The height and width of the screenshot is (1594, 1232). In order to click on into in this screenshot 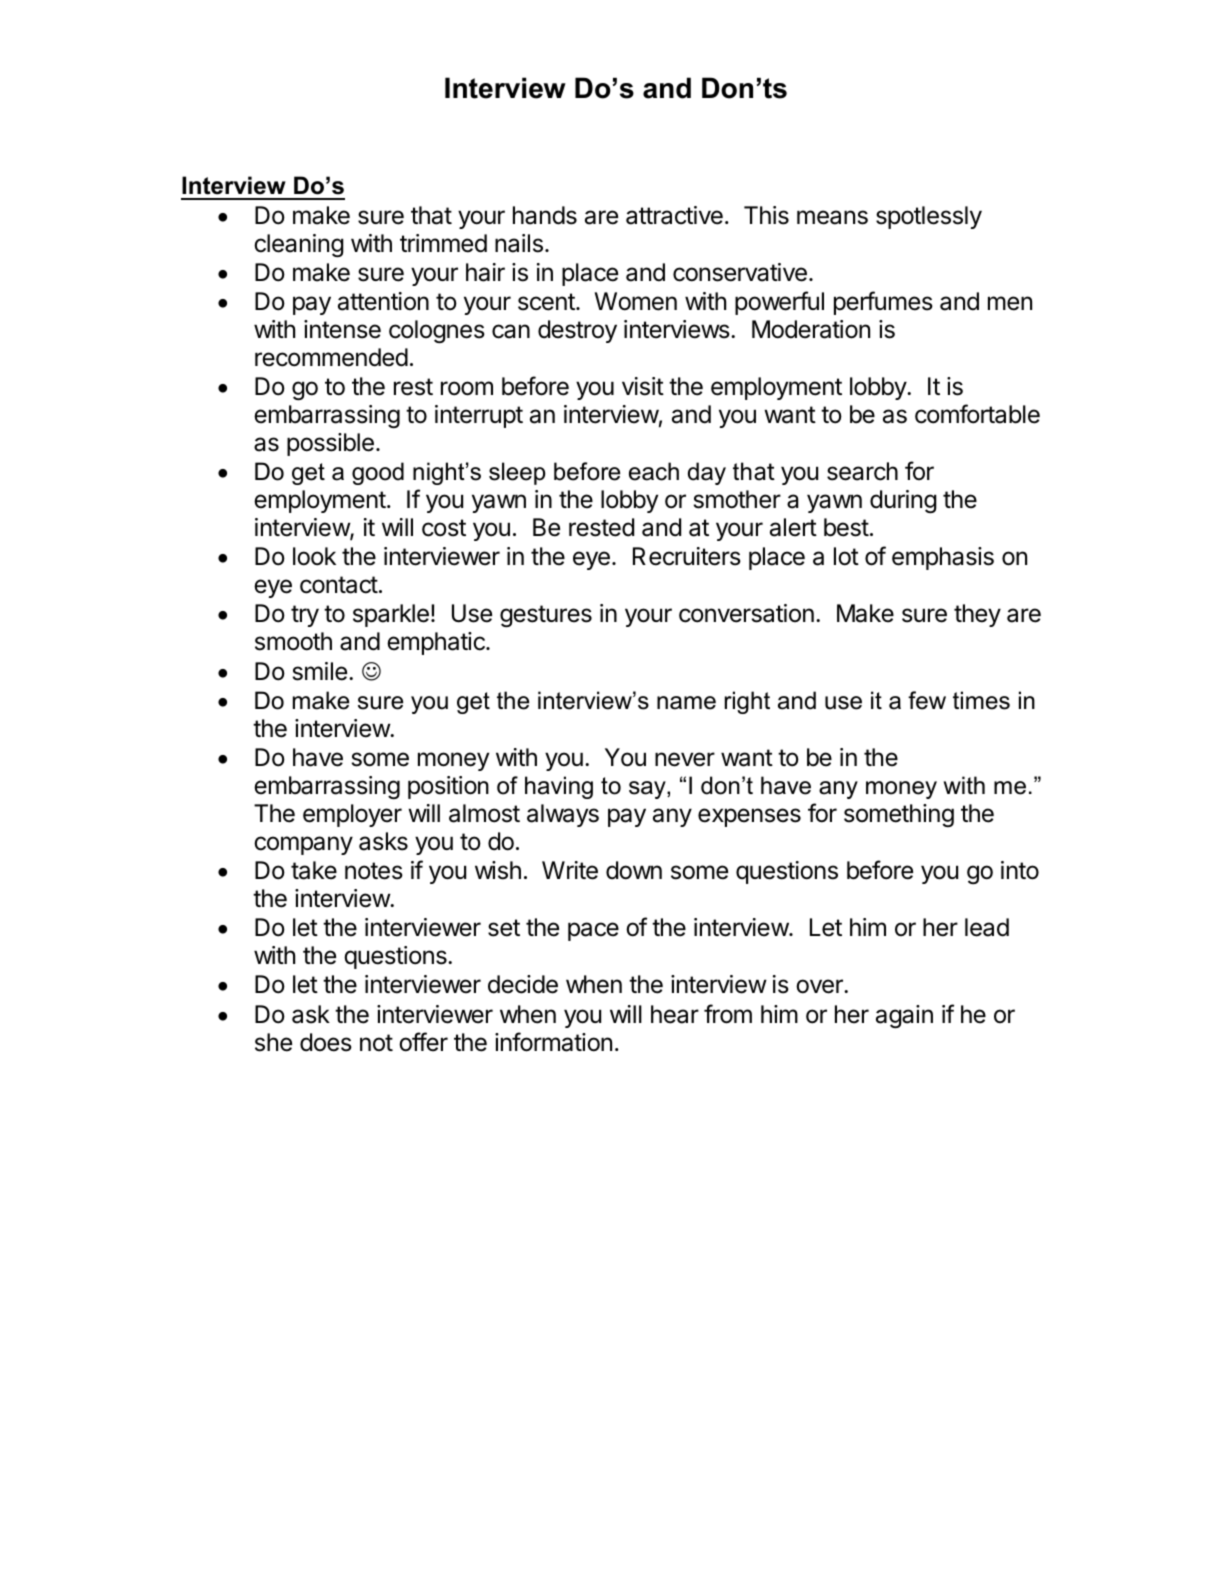, I will do `click(1020, 870)`.
